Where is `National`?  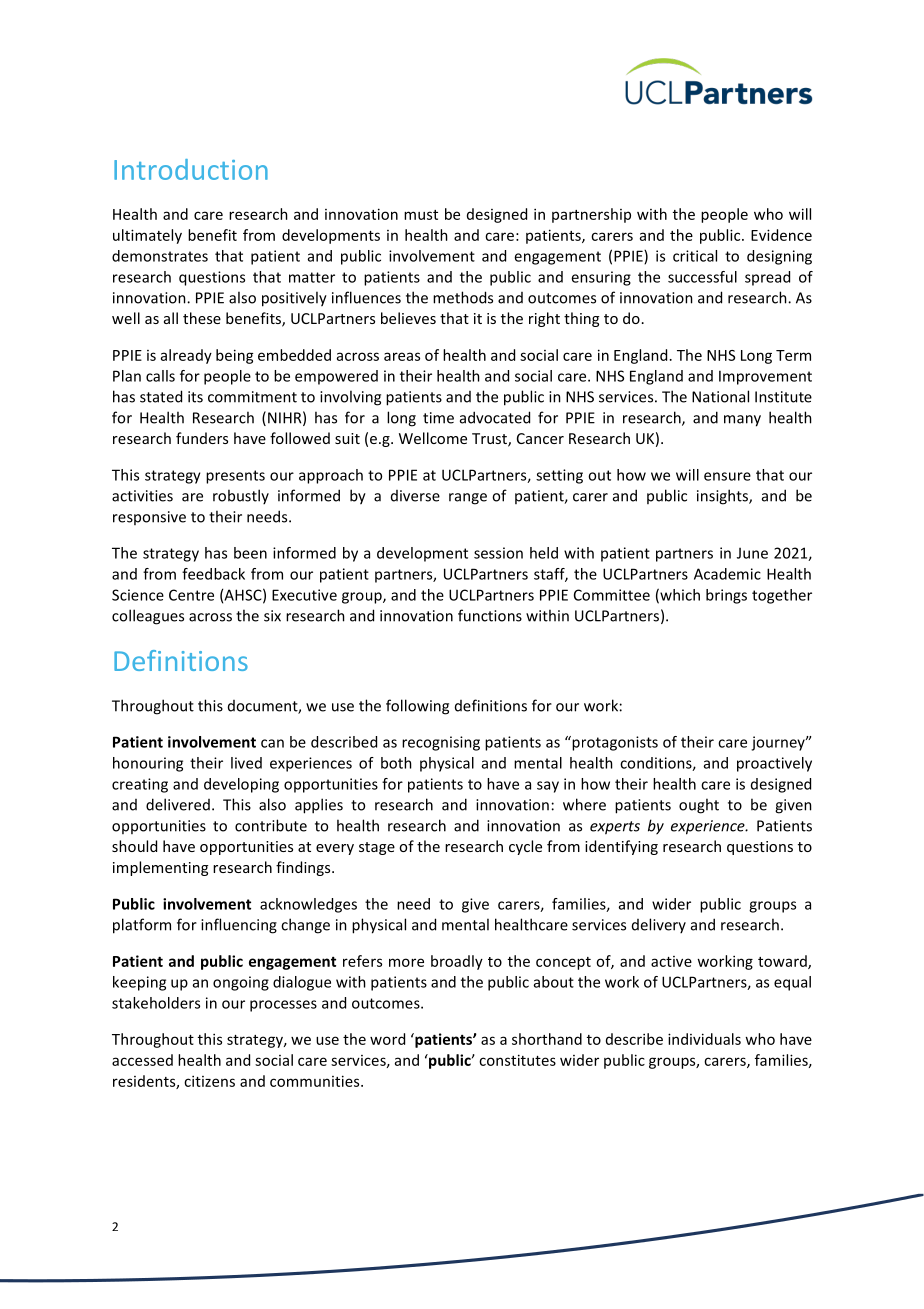 National is located at coordinates (720, 396).
